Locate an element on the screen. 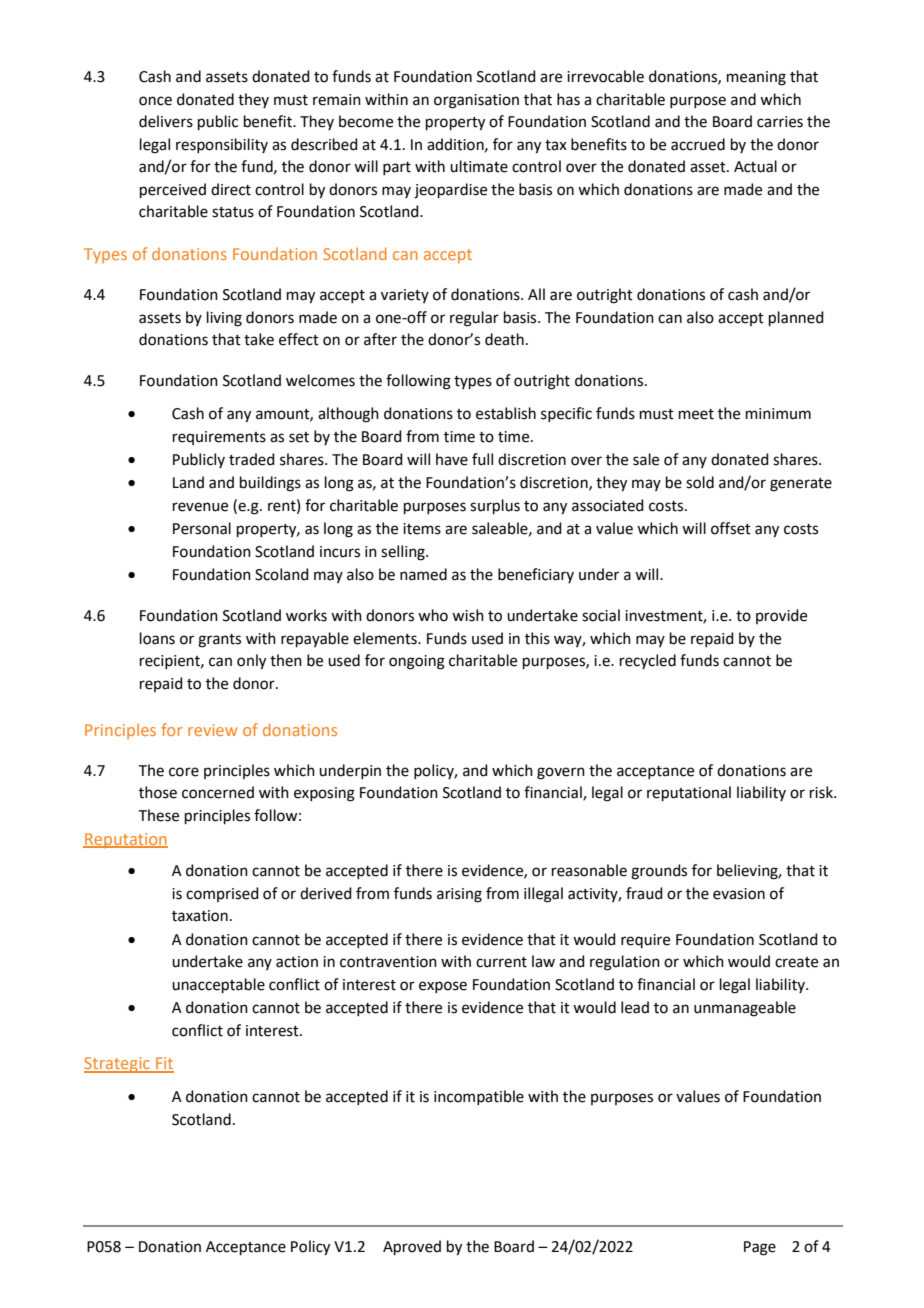 The height and width of the screenshot is (1308, 924). carries is located at coordinates (780, 122).
